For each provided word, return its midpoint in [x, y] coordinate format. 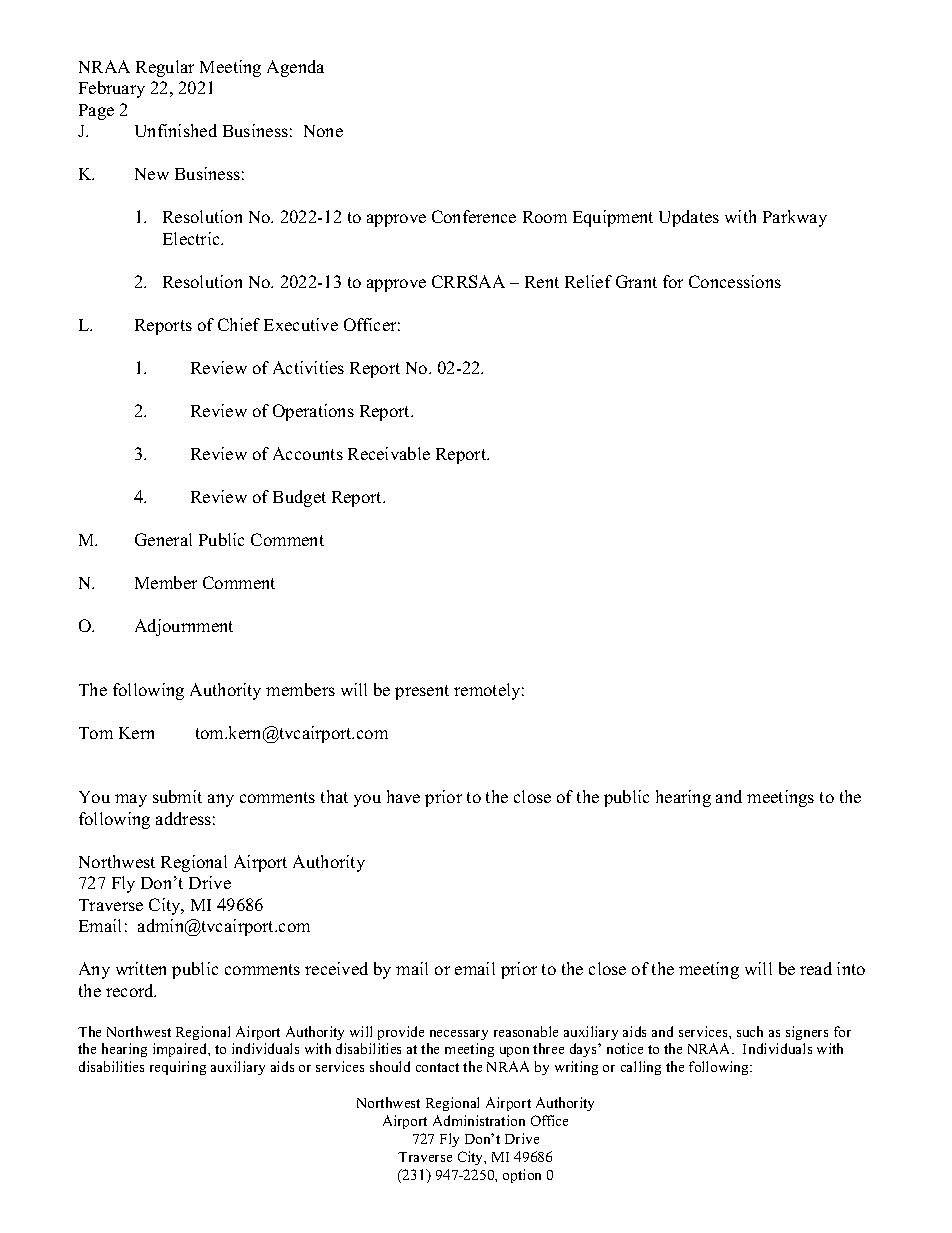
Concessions [735, 281]
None [323, 131]
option [522, 1176]
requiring [178, 1068]
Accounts [308, 453]
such [750, 1031]
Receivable [389, 453]
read [816, 968]
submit [177, 796]
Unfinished [176, 130]
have [403, 796]
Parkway [795, 218]
